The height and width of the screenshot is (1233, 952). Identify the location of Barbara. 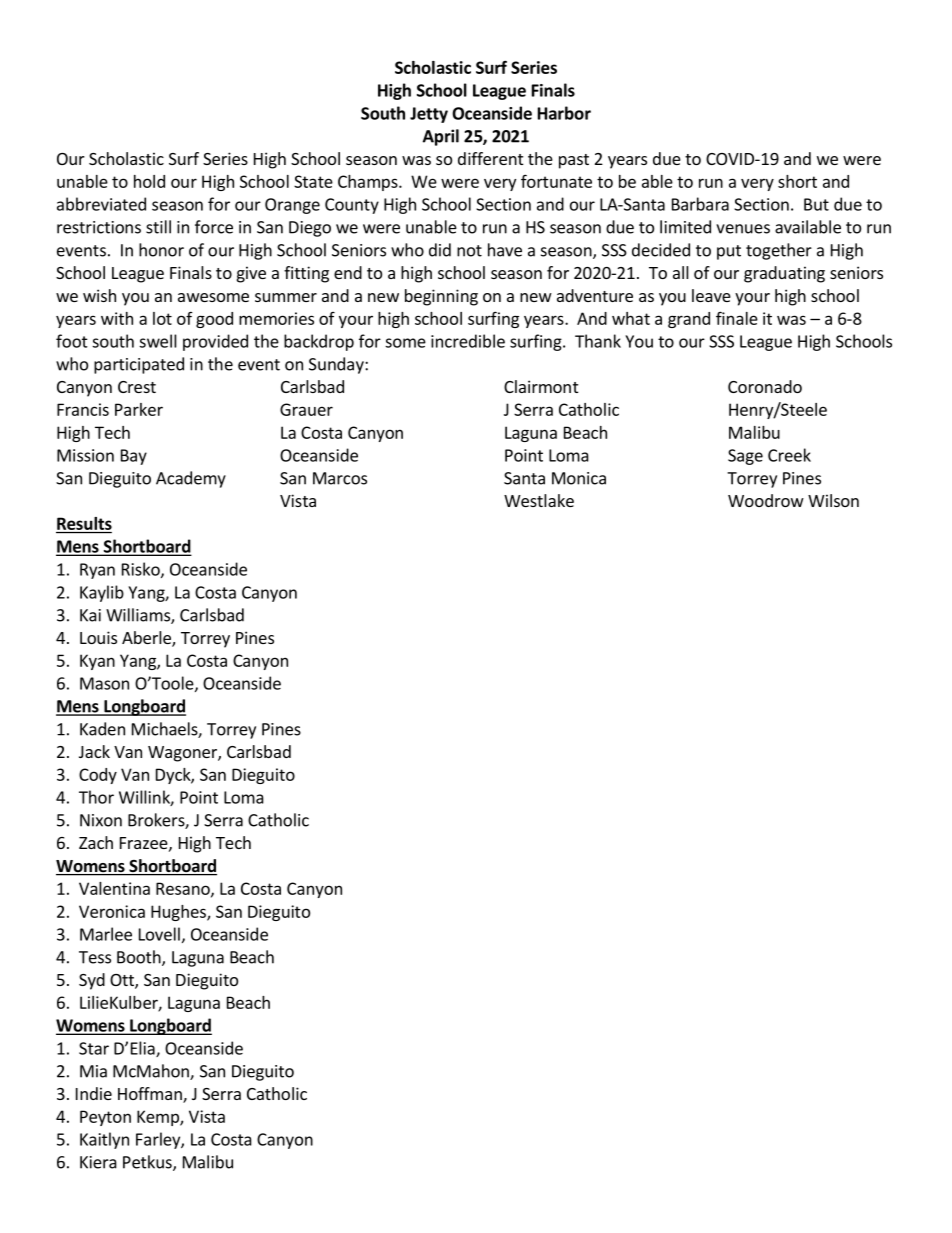
(700, 204).
